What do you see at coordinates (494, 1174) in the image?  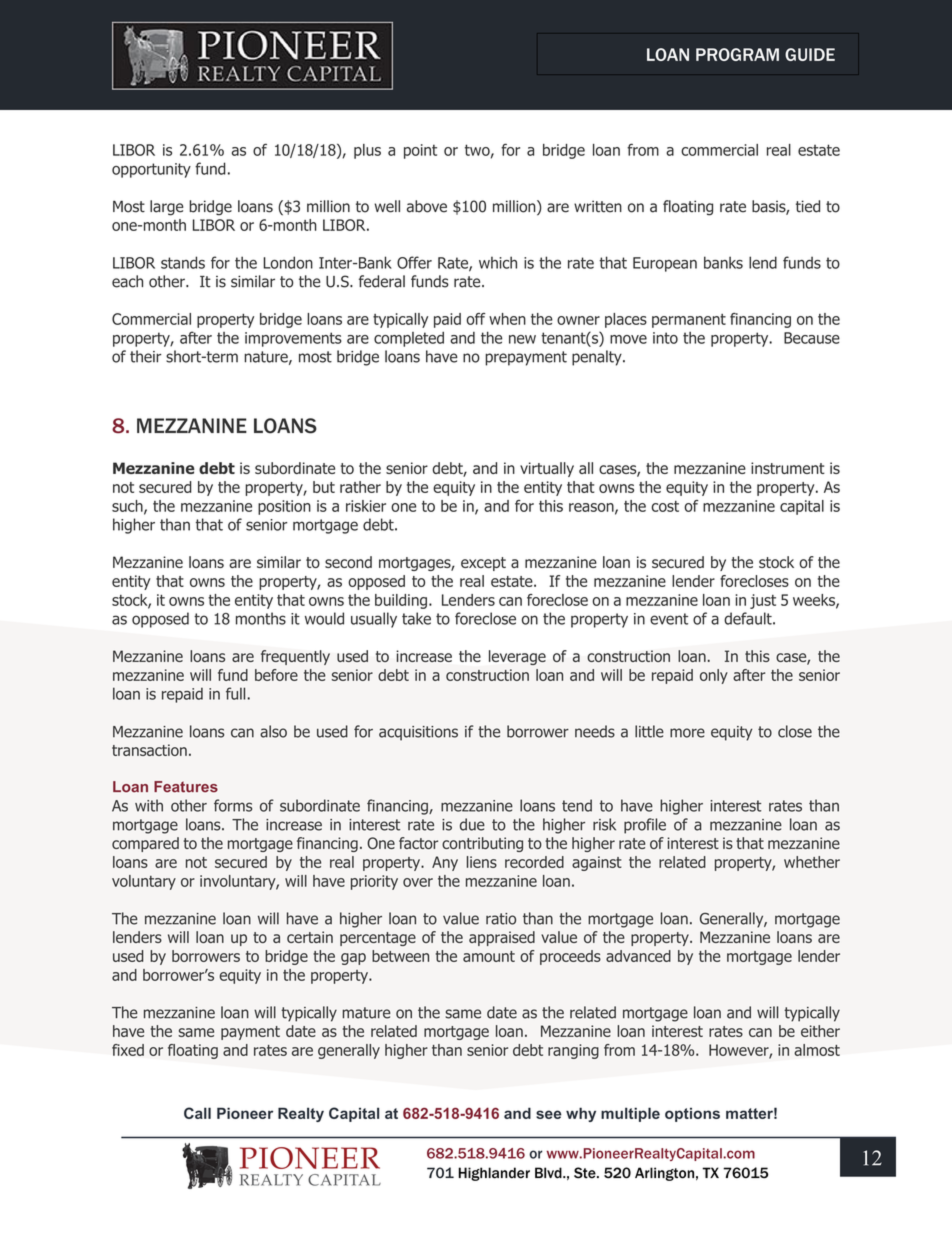 I see `Highlander` at bounding box center [494, 1174].
